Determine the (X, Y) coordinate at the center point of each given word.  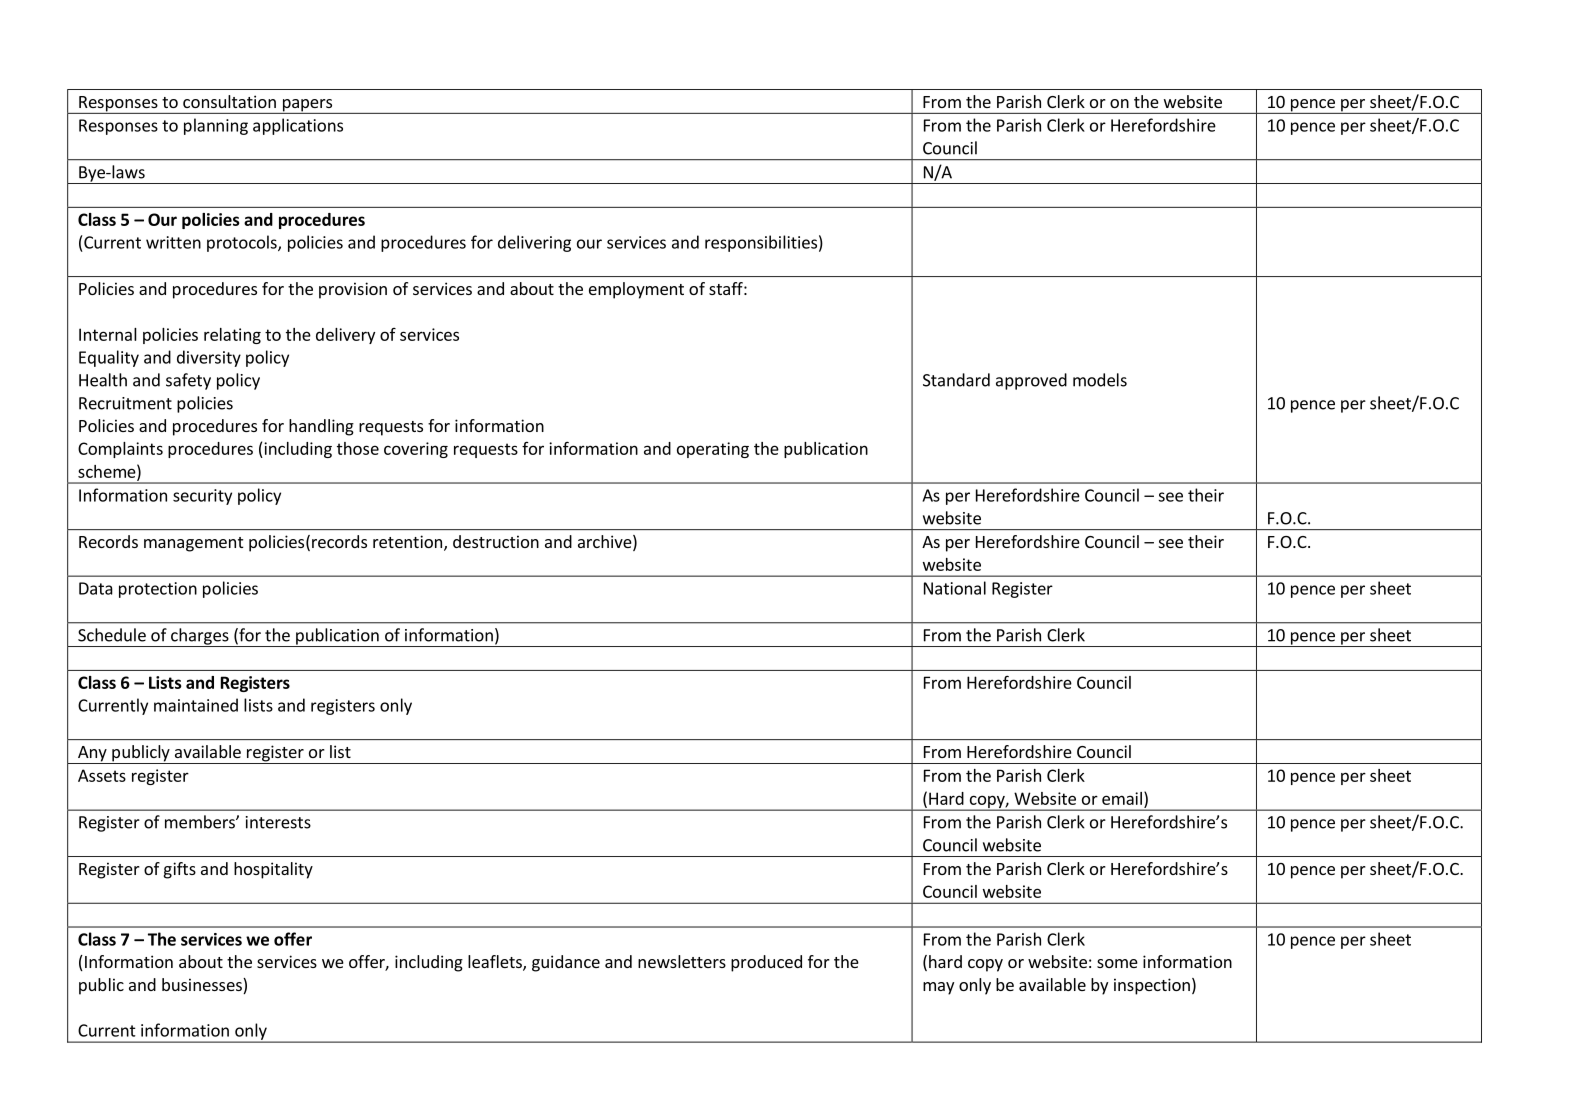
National (955, 588)
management (193, 544)
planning (216, 126)
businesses (203, 986)
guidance (566, 963)
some (1117, 963)
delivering (534, 243)
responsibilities (761, 243)
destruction (496, 541)
